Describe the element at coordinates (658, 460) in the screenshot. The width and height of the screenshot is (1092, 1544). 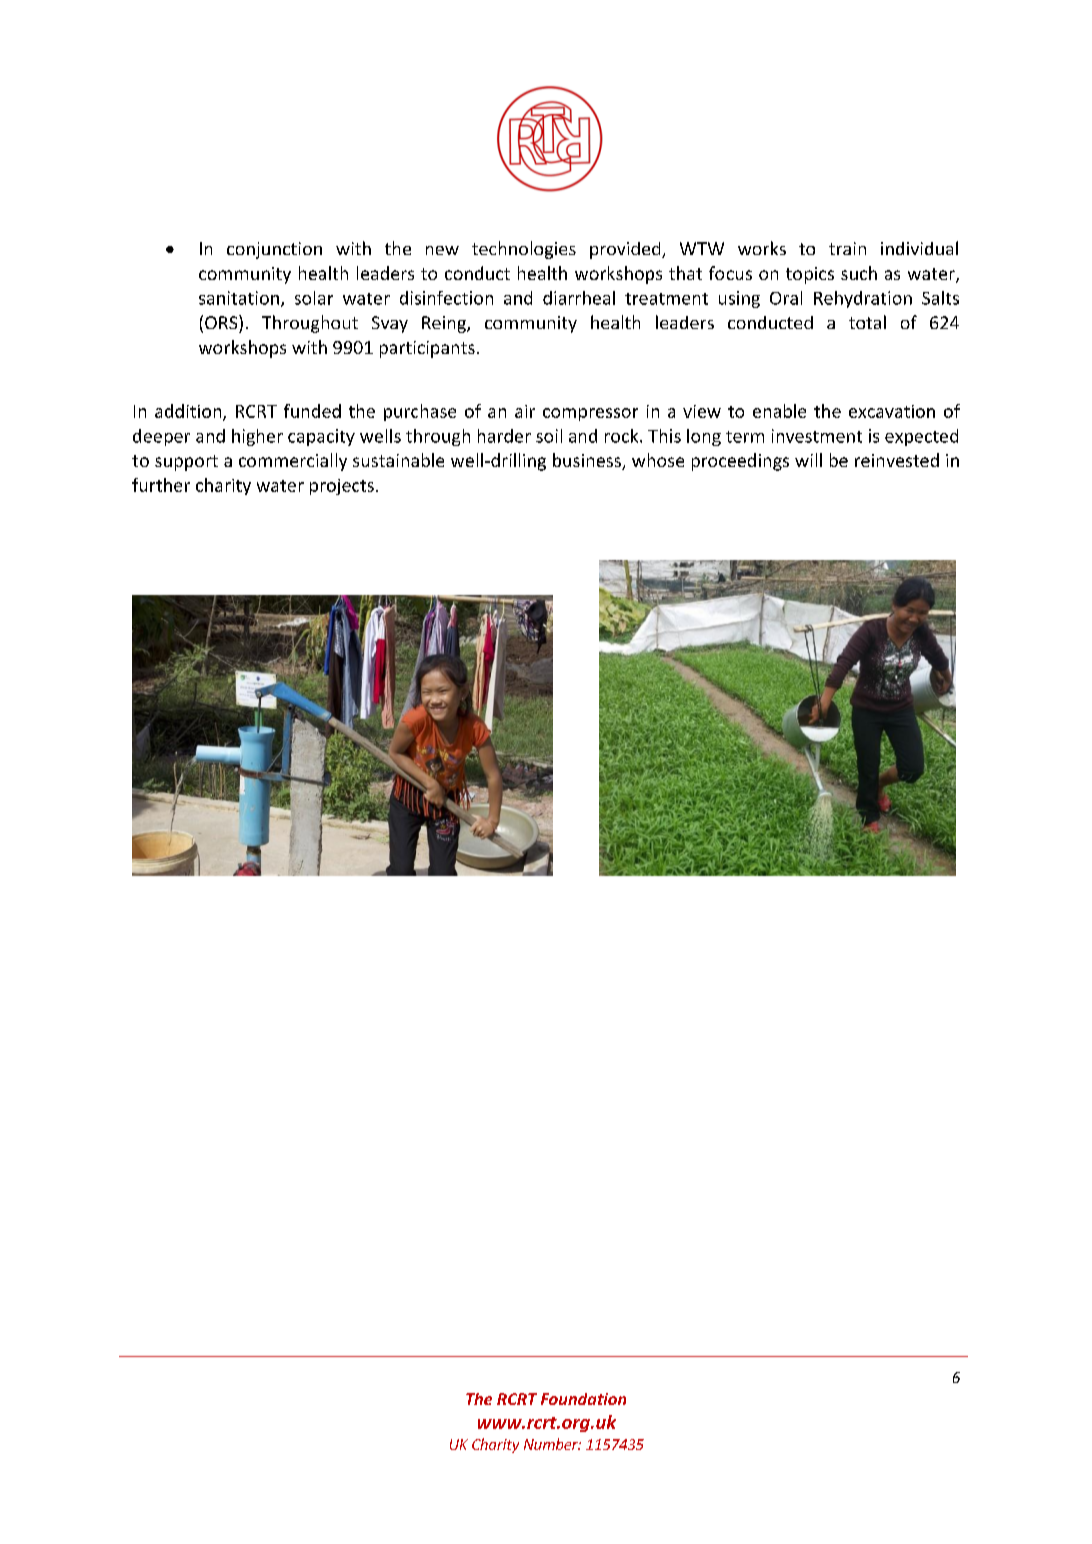
I see `whose` at that location.
